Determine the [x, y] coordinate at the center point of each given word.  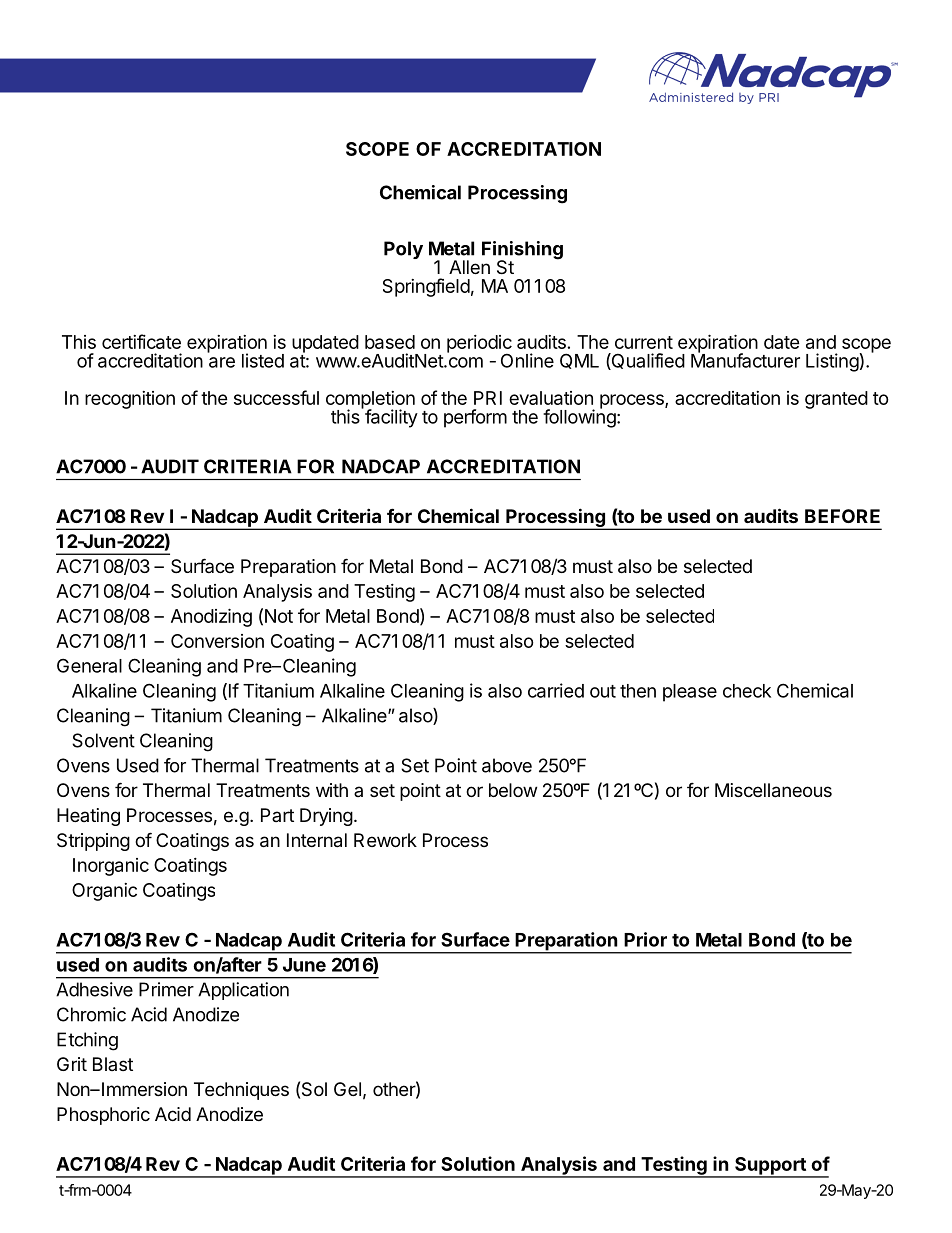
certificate [141, 341]
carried [556, 690]
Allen [469, 267]
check [747, 691]
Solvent [103, 740]
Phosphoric [103, 1116]
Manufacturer [745, 359]
